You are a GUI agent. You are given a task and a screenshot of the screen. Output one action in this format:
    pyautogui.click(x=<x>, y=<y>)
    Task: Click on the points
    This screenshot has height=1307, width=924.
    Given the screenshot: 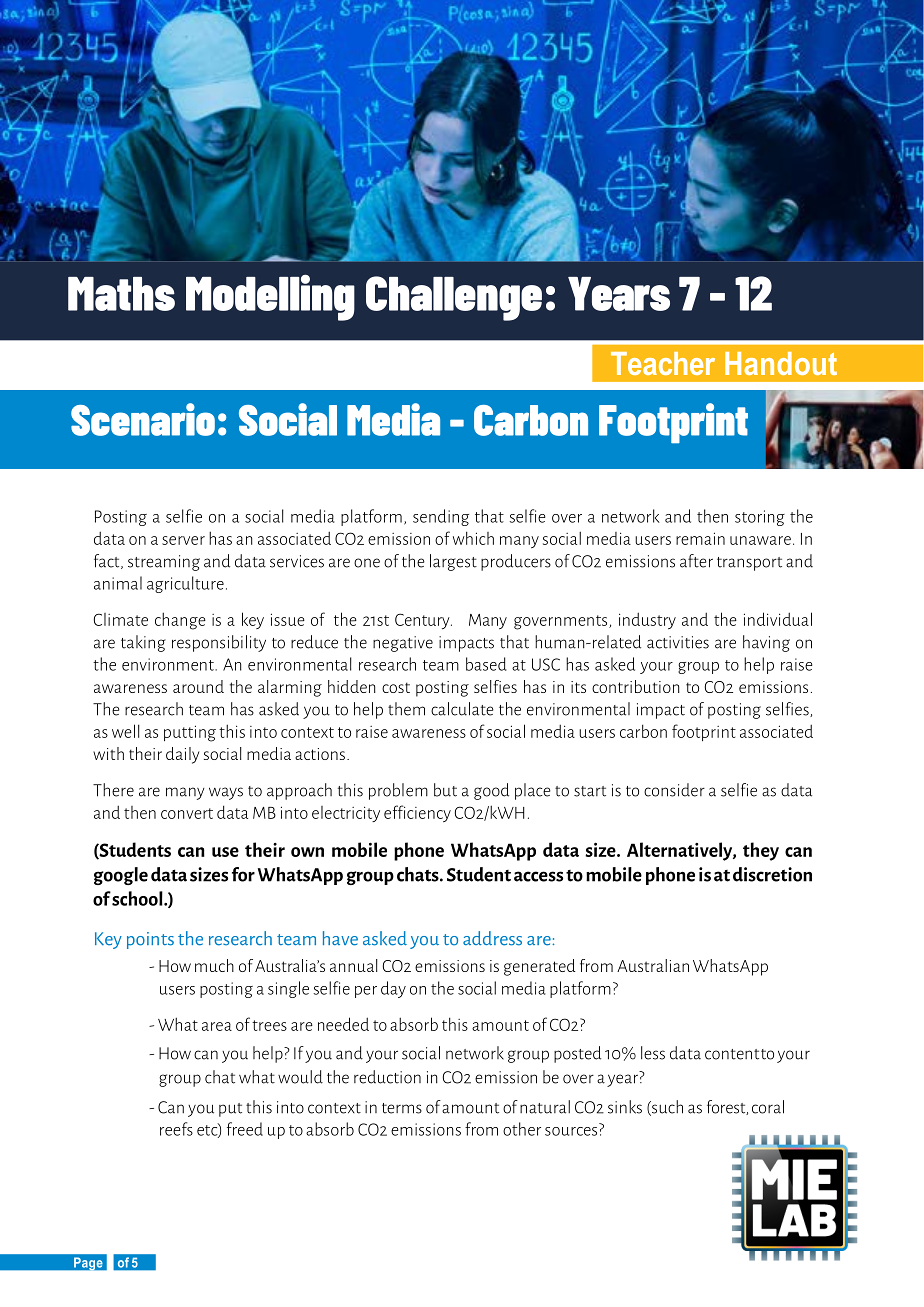 What is the action you would take?
    pyautogui.click(x=150, y=940)
